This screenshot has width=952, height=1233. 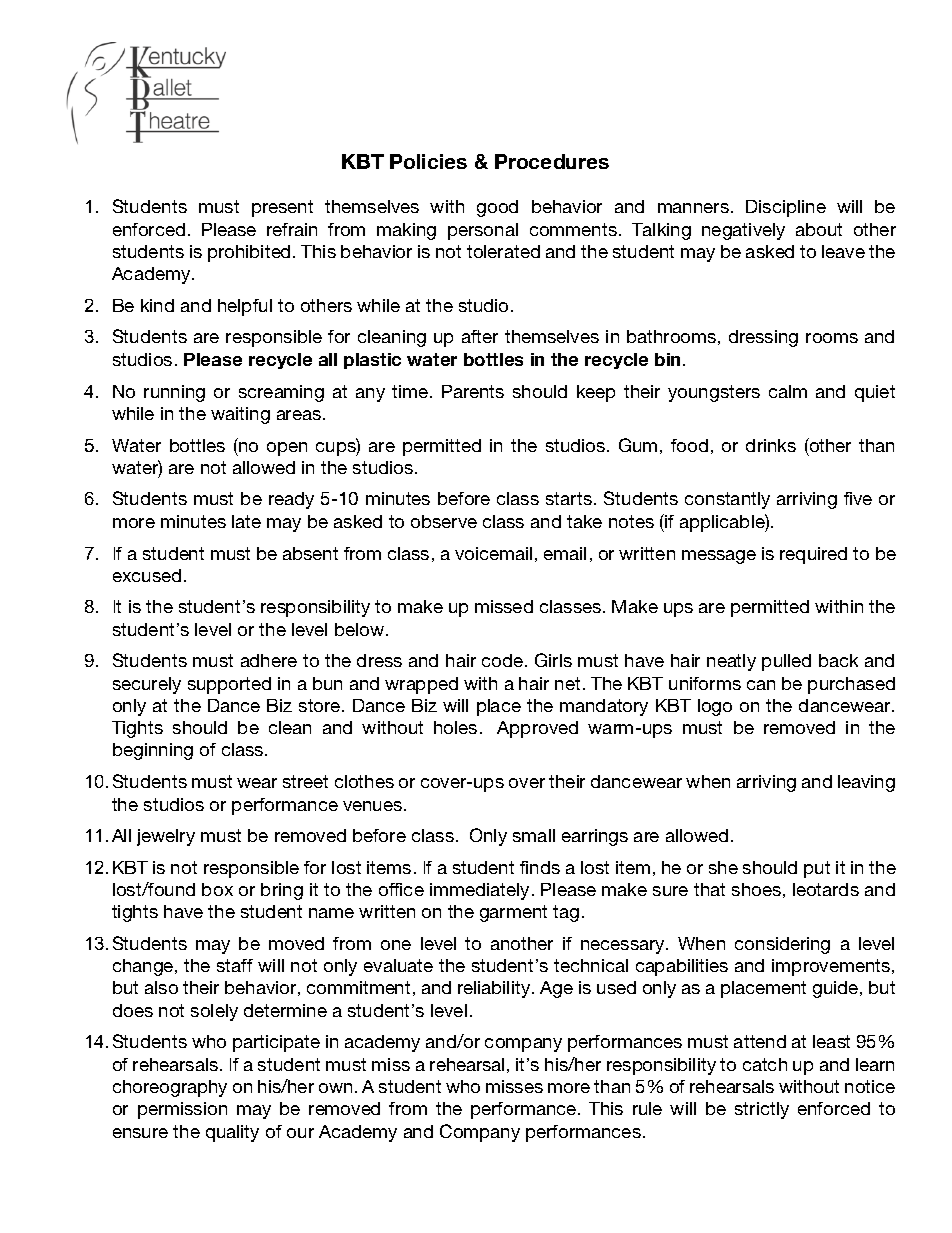 I want to click on pulled, so click(x=786, y=662).
